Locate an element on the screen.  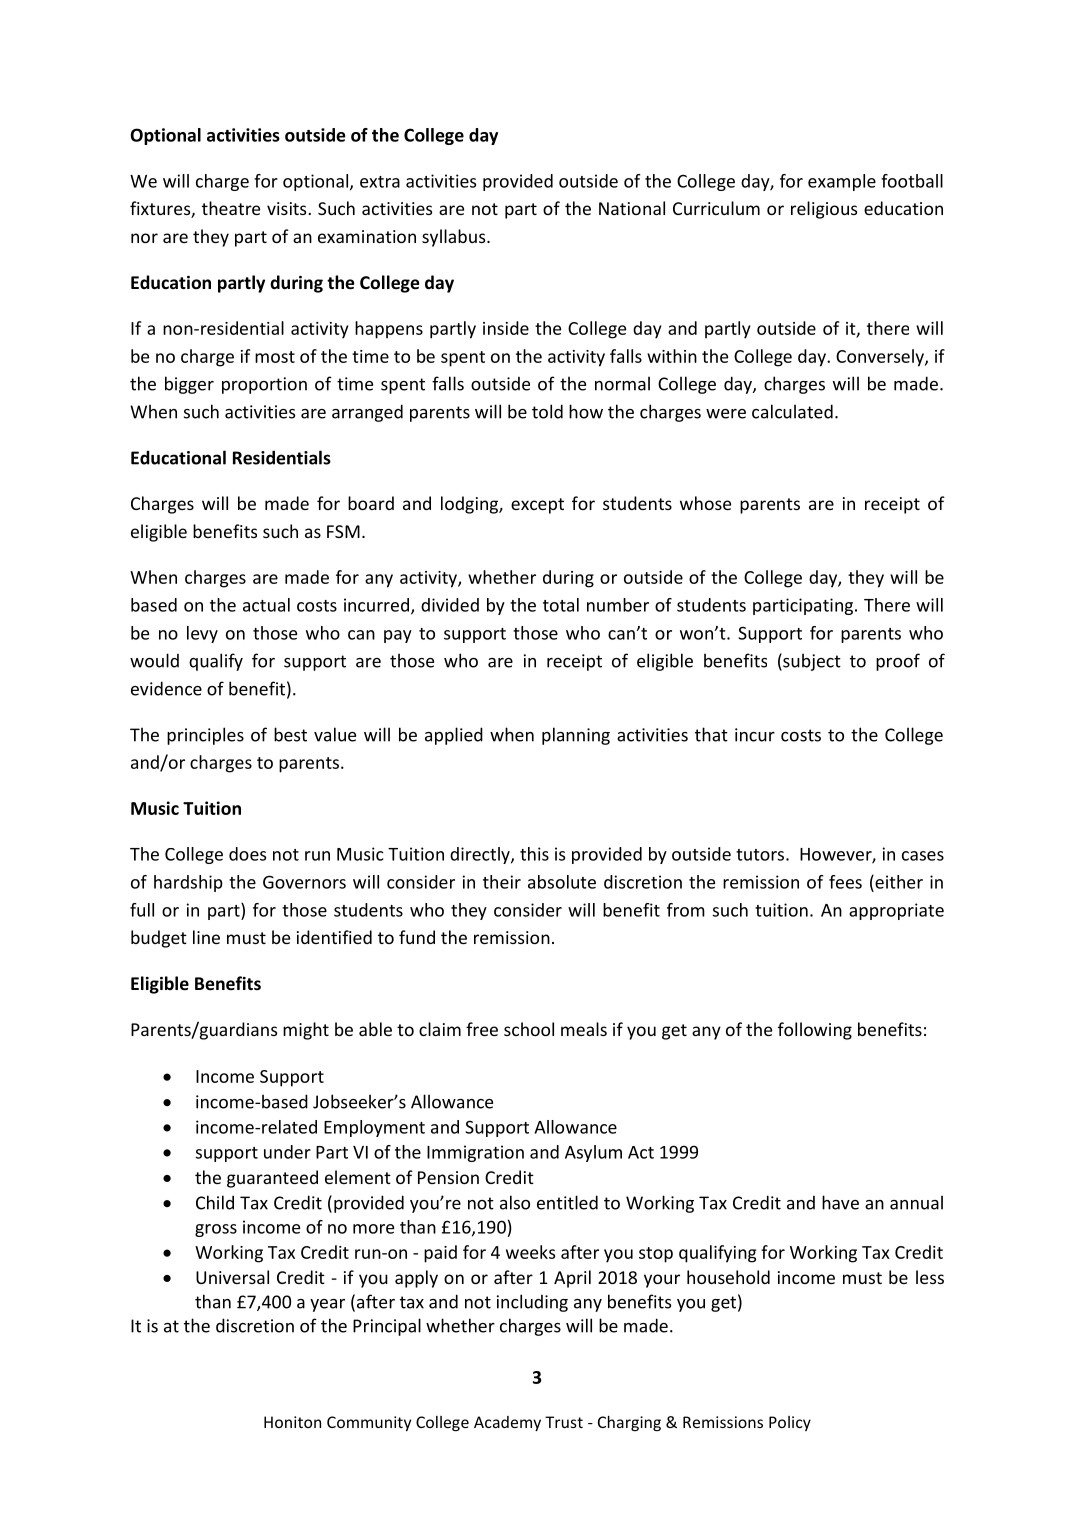
year is located at coordinates (327, 1305).
